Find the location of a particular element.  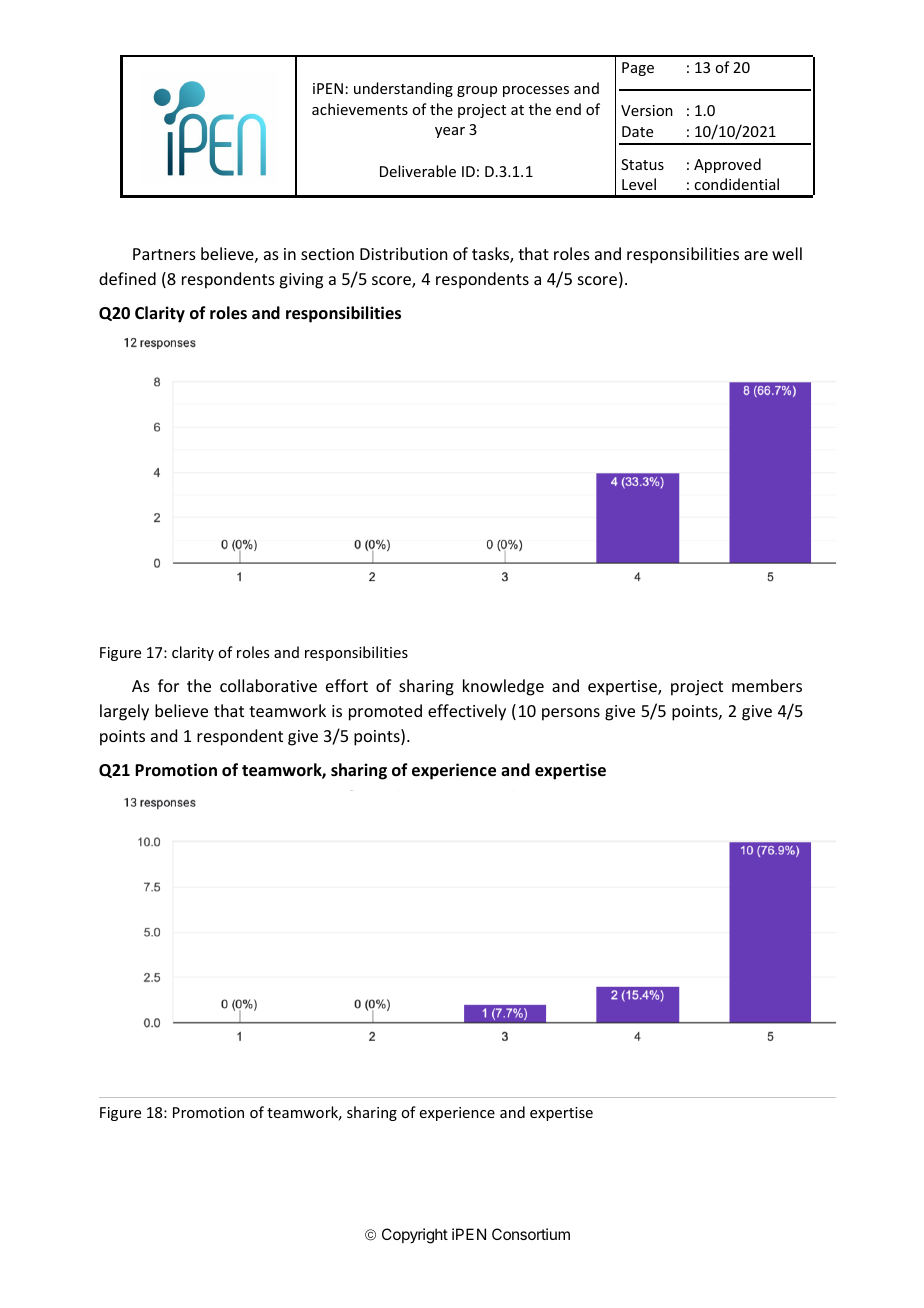

persons is located at coordinates (571, 714).
